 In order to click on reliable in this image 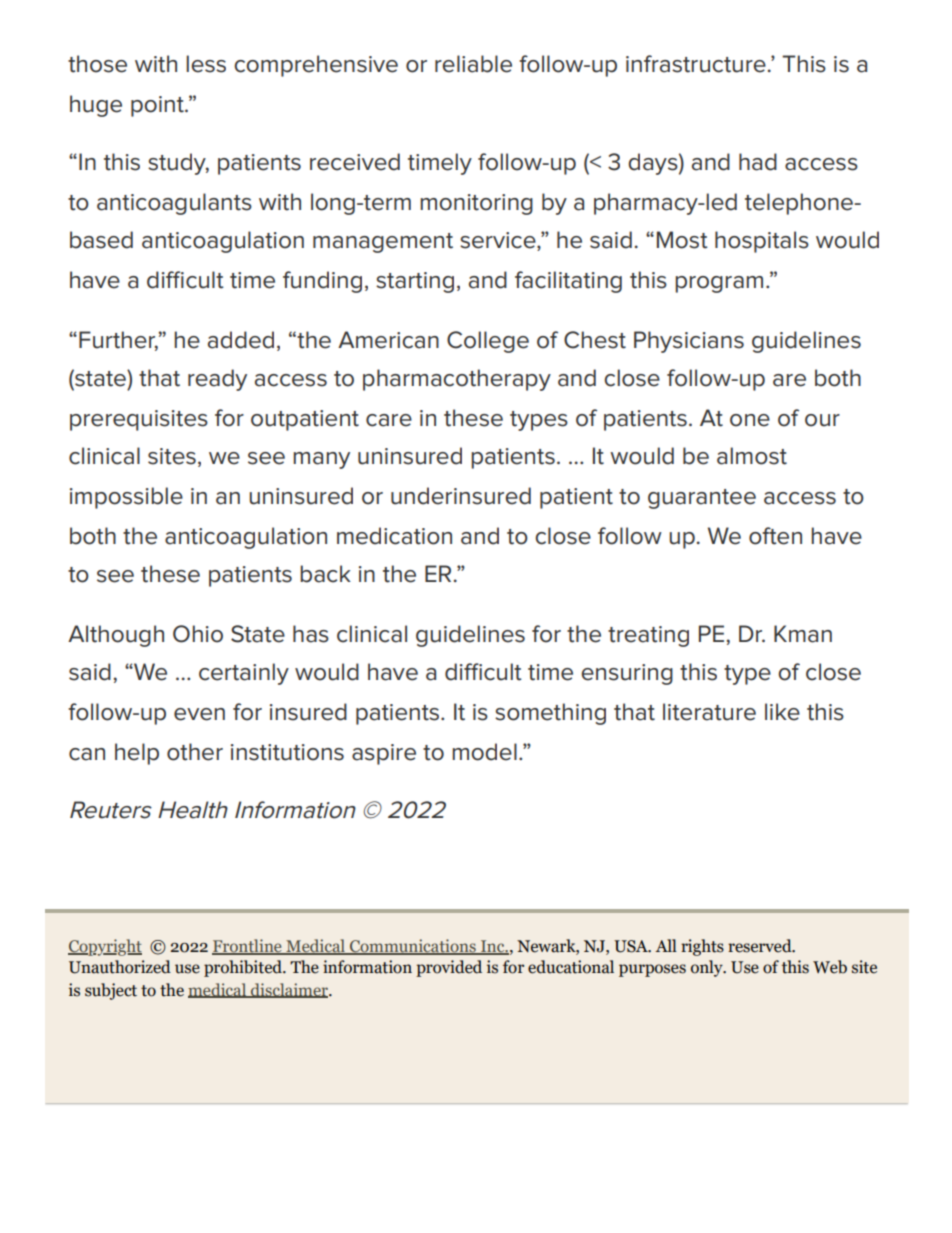, I will do `click(473, 64)`.
